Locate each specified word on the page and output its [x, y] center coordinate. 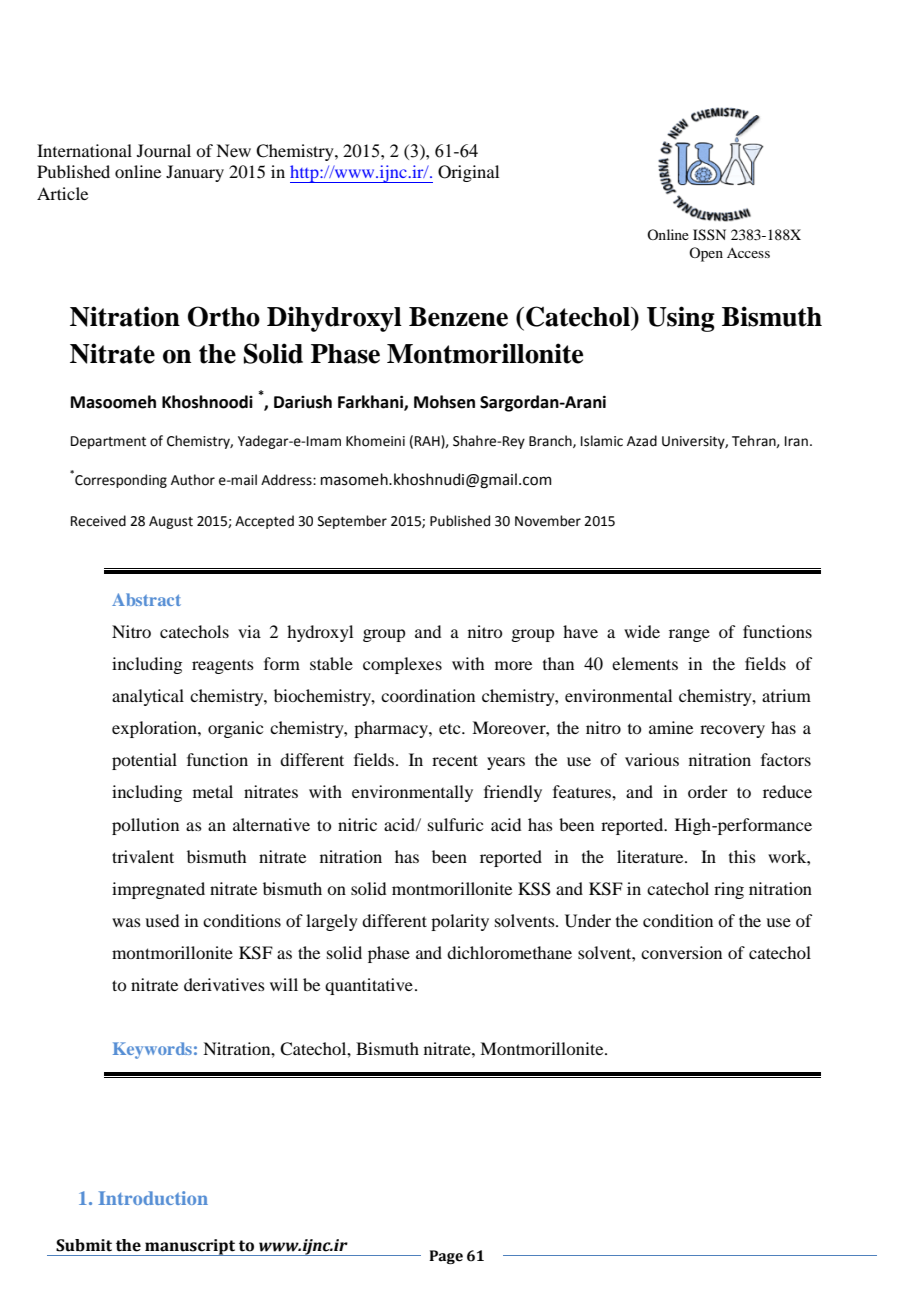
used [162, 920]
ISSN [709, 235]
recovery [732, 731]
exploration [155, 729]
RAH [428, 442]
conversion [681, 952]
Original [468, 173]
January [195, 173]
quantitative [369, 986]
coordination [428, 695]
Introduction [153, 1198]
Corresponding [120, 480]
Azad [642, 441]
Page [446, 1257]
